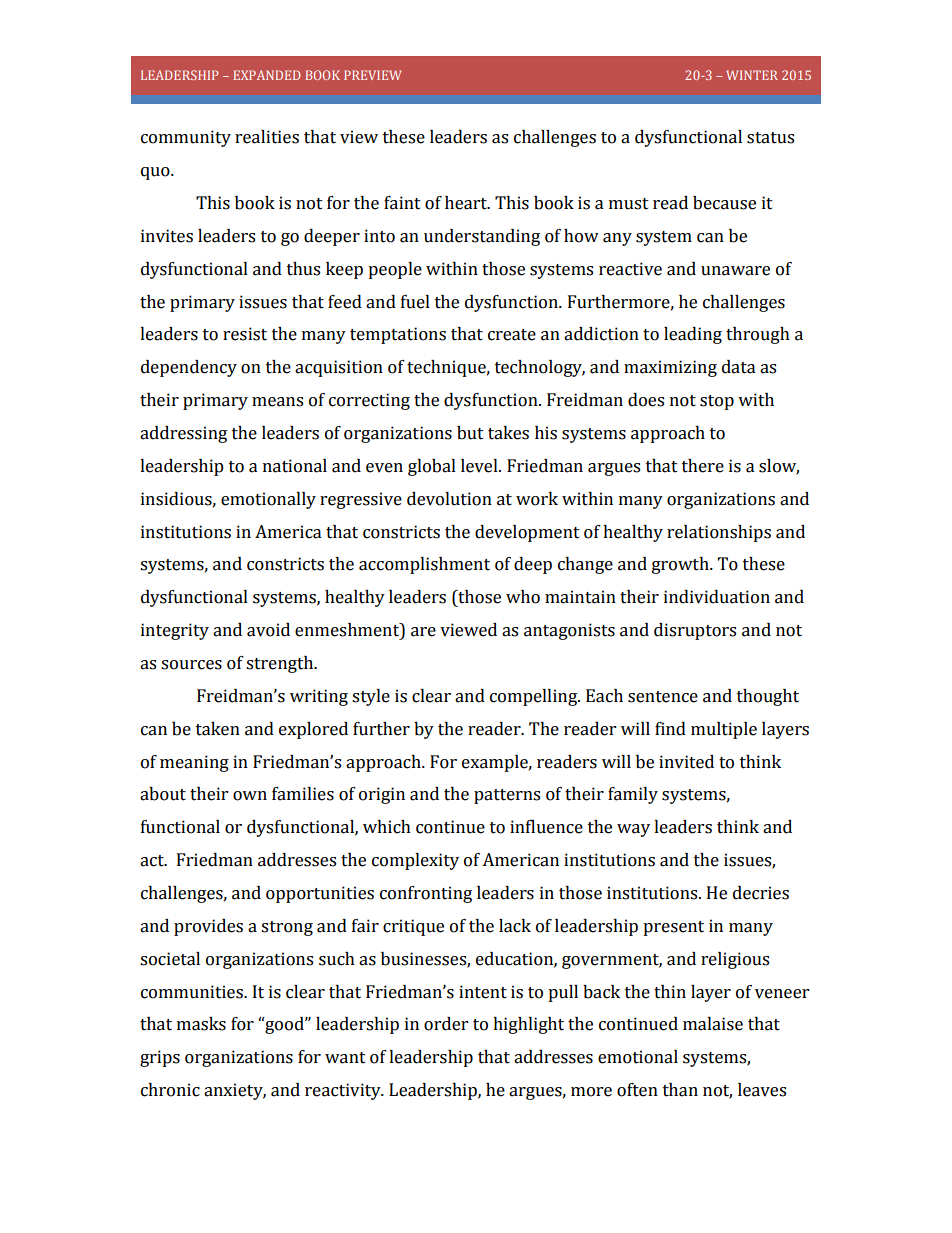  I want to click on taken, so click(218, 729).
